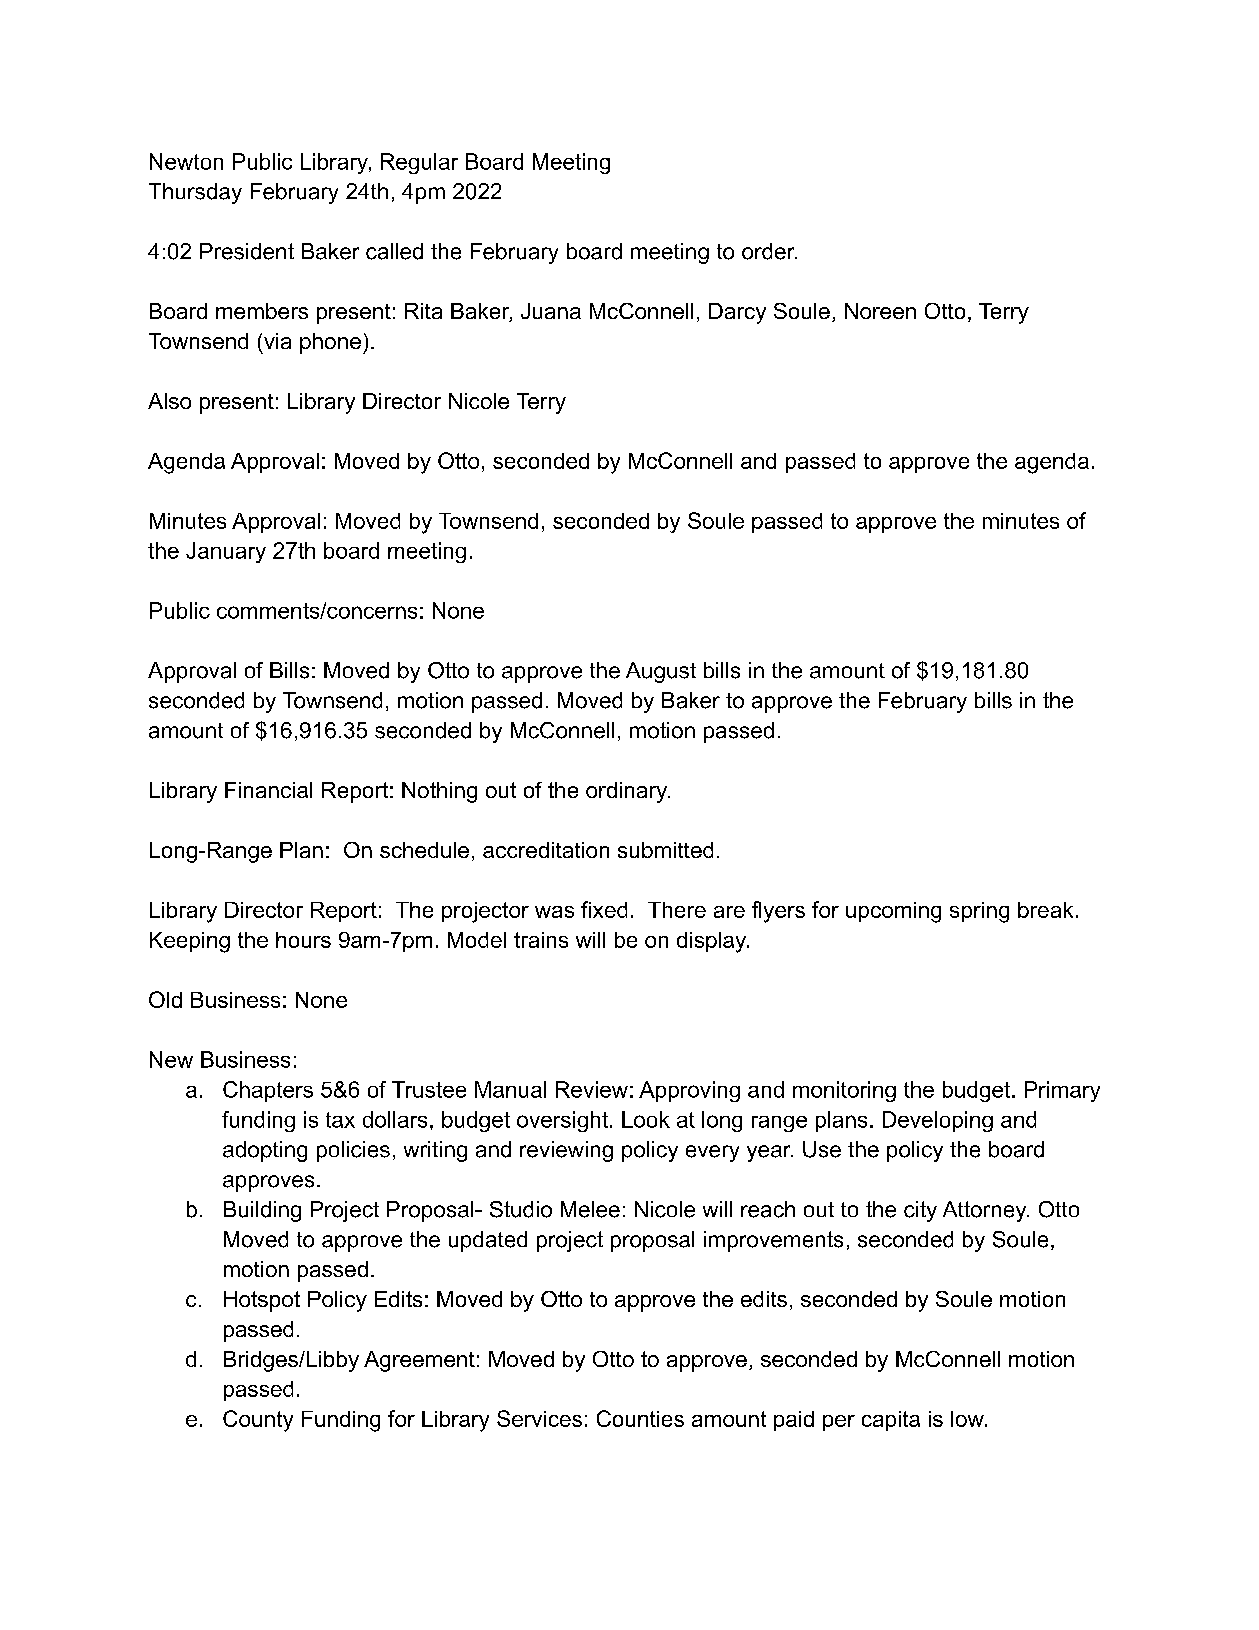 Image resolution: width=1259 pixels, height=1630 pixels. I want to click on Juana, so click(551, 311).
